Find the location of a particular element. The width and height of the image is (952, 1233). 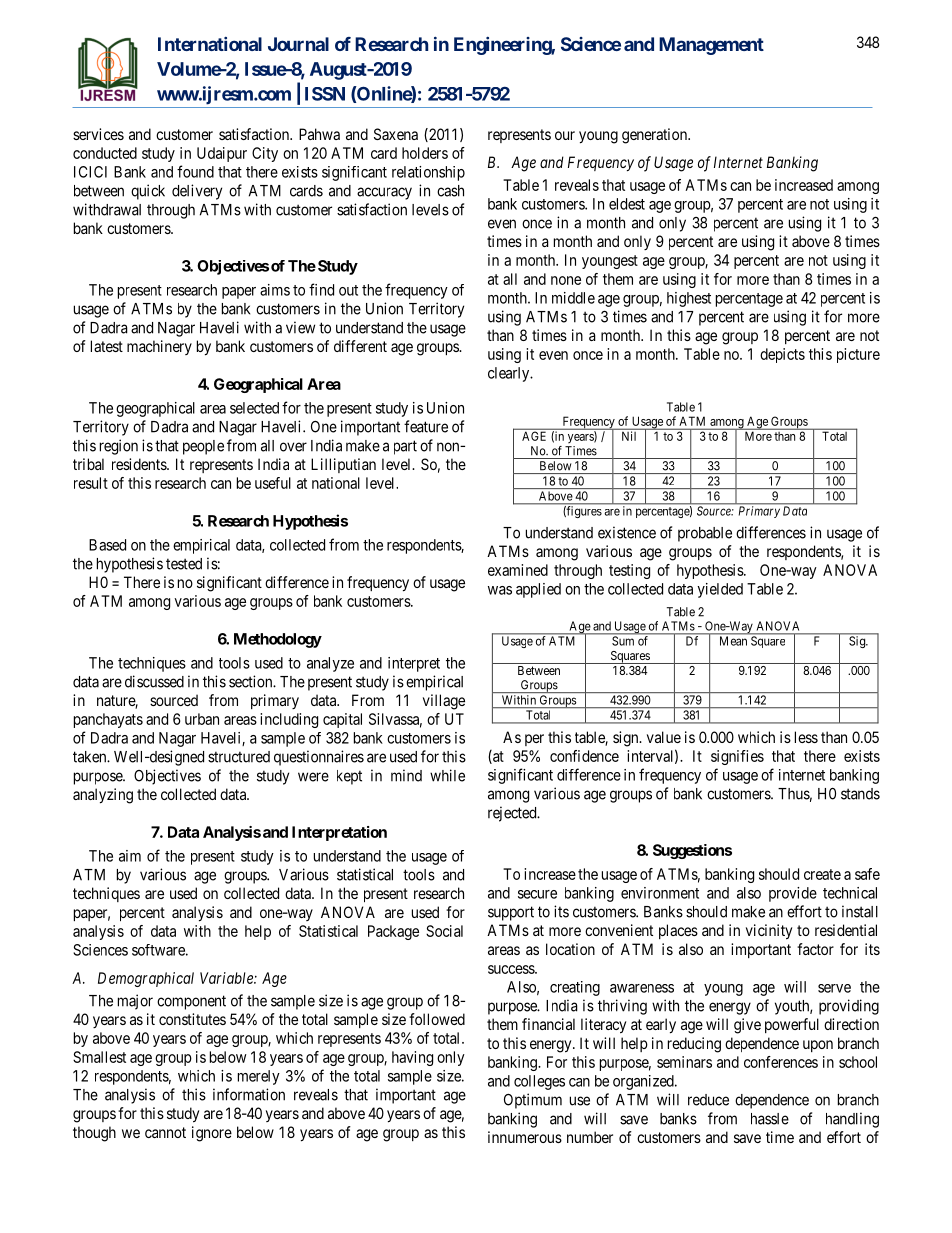

Saxena is located at coordinates (396, 134).
